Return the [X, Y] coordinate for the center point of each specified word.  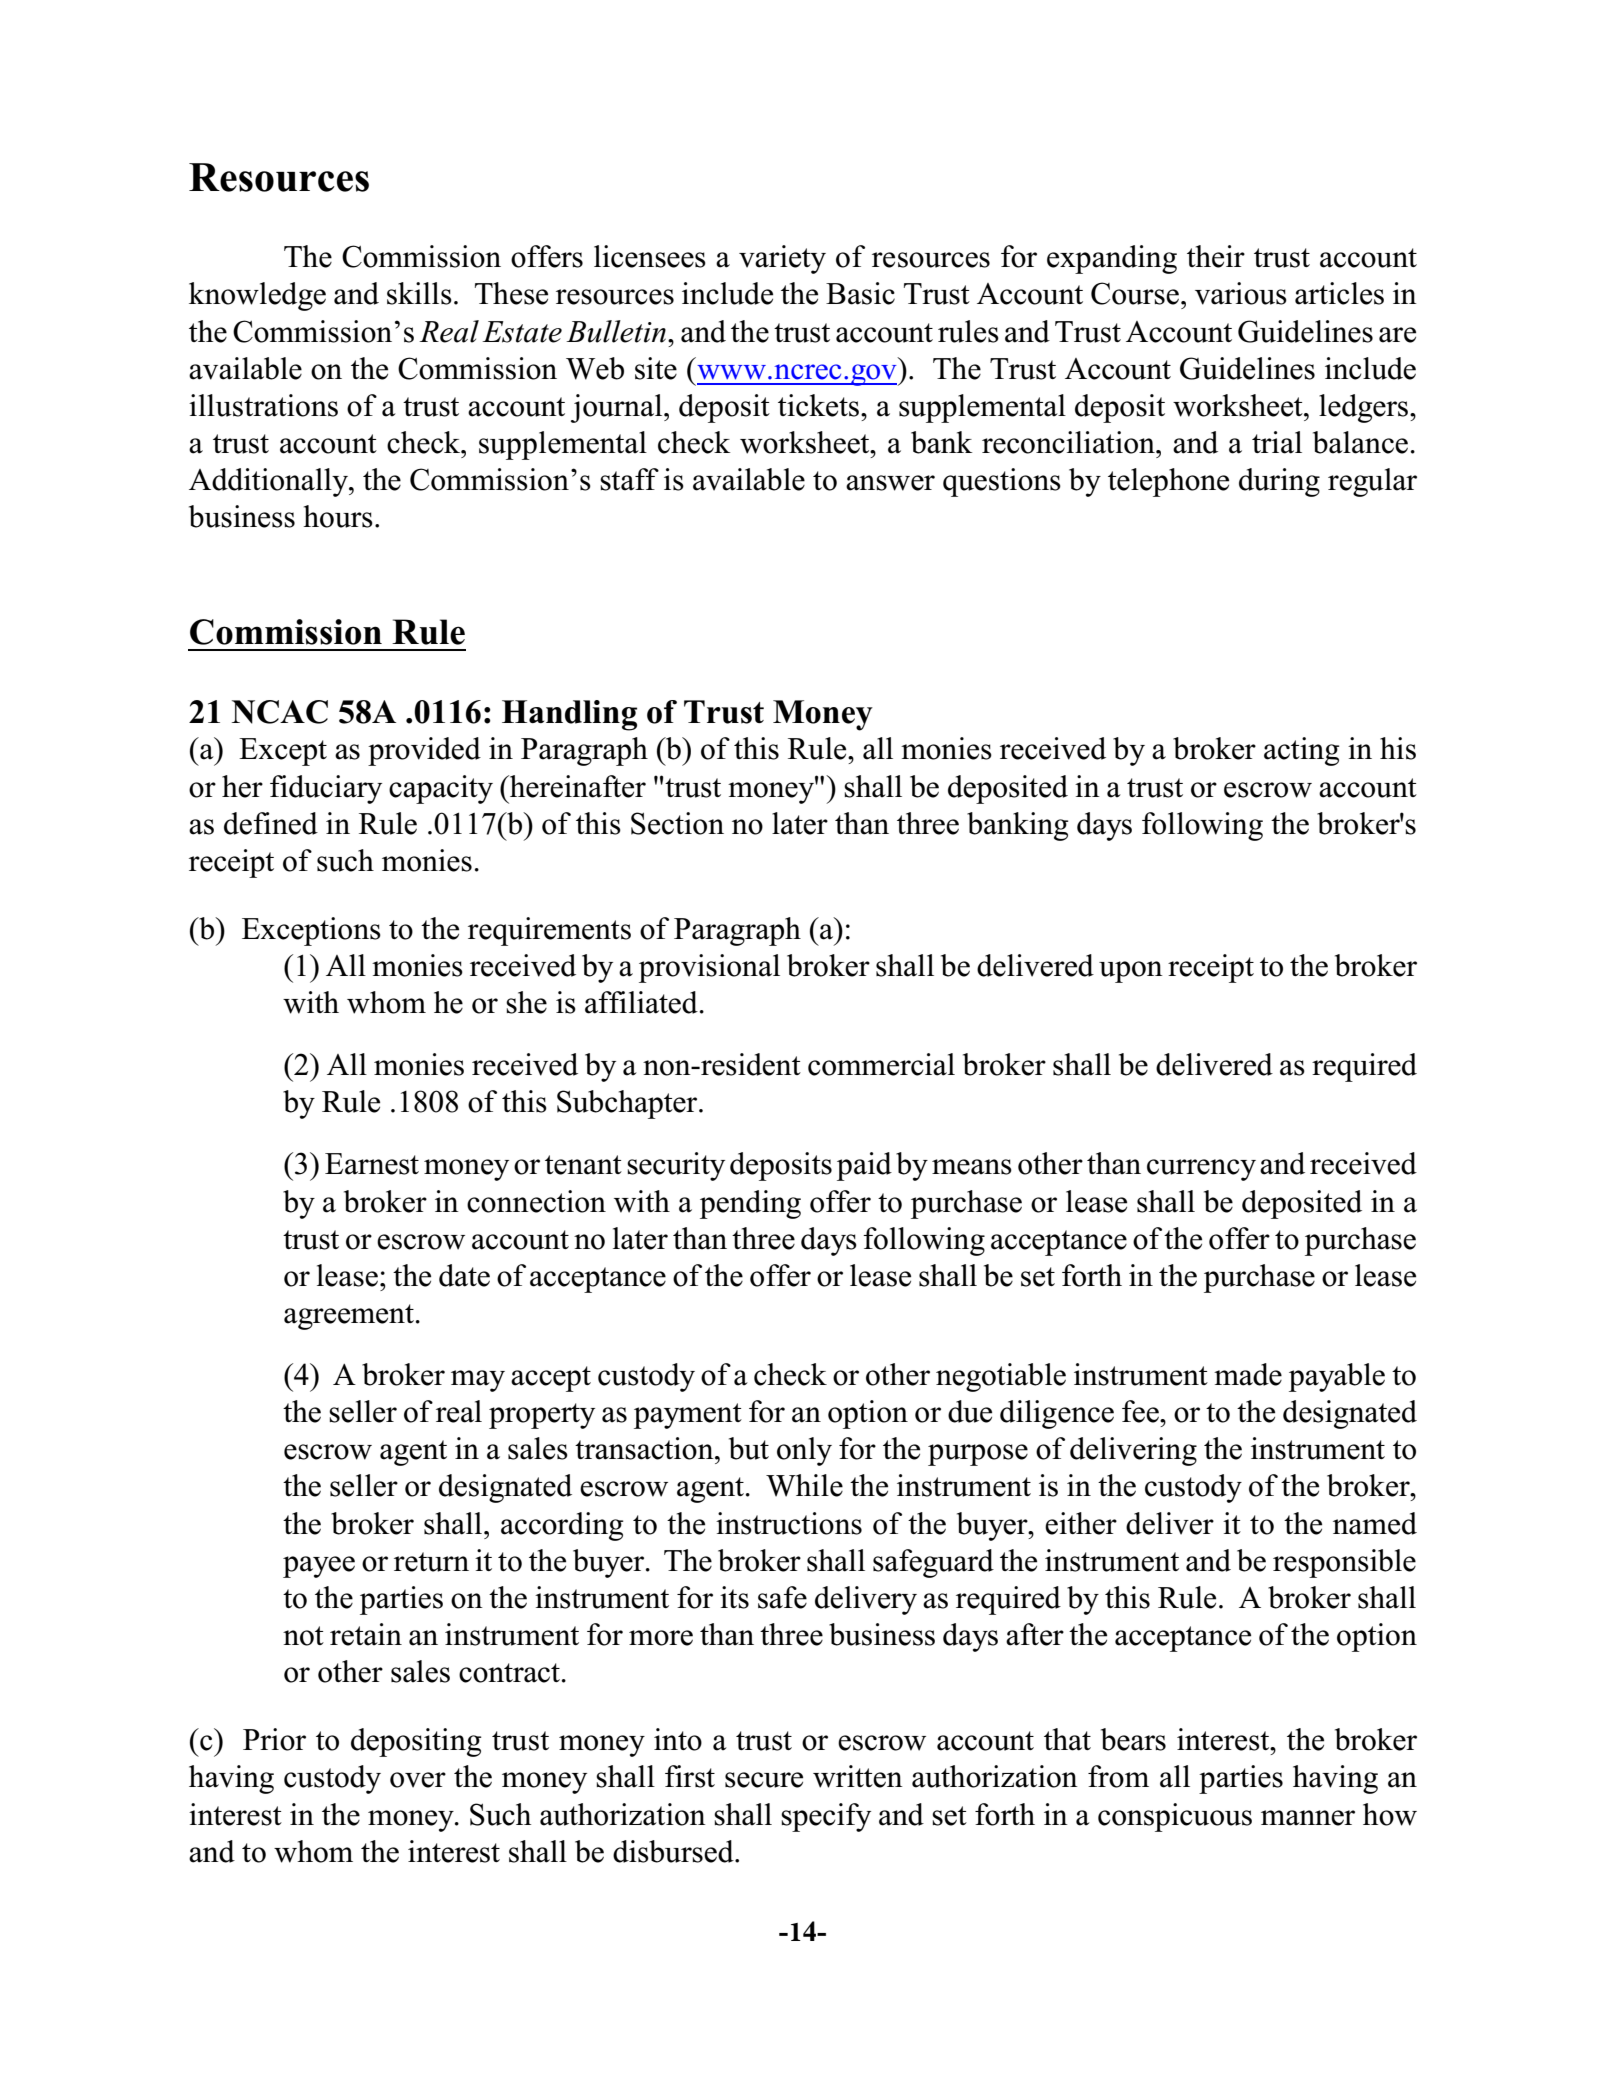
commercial [881, 1064]
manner [1308, 1818]
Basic [860, 293]
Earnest [372, 1164]
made [1248, 1374]
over [418, 1780]
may [478, 1381]
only [804, 1451]
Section [677, 823]
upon [1131, 972]
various [1241, 293]
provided [424, 751]
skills [419, 293]
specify [826, 1817]
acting [1302, 751]
